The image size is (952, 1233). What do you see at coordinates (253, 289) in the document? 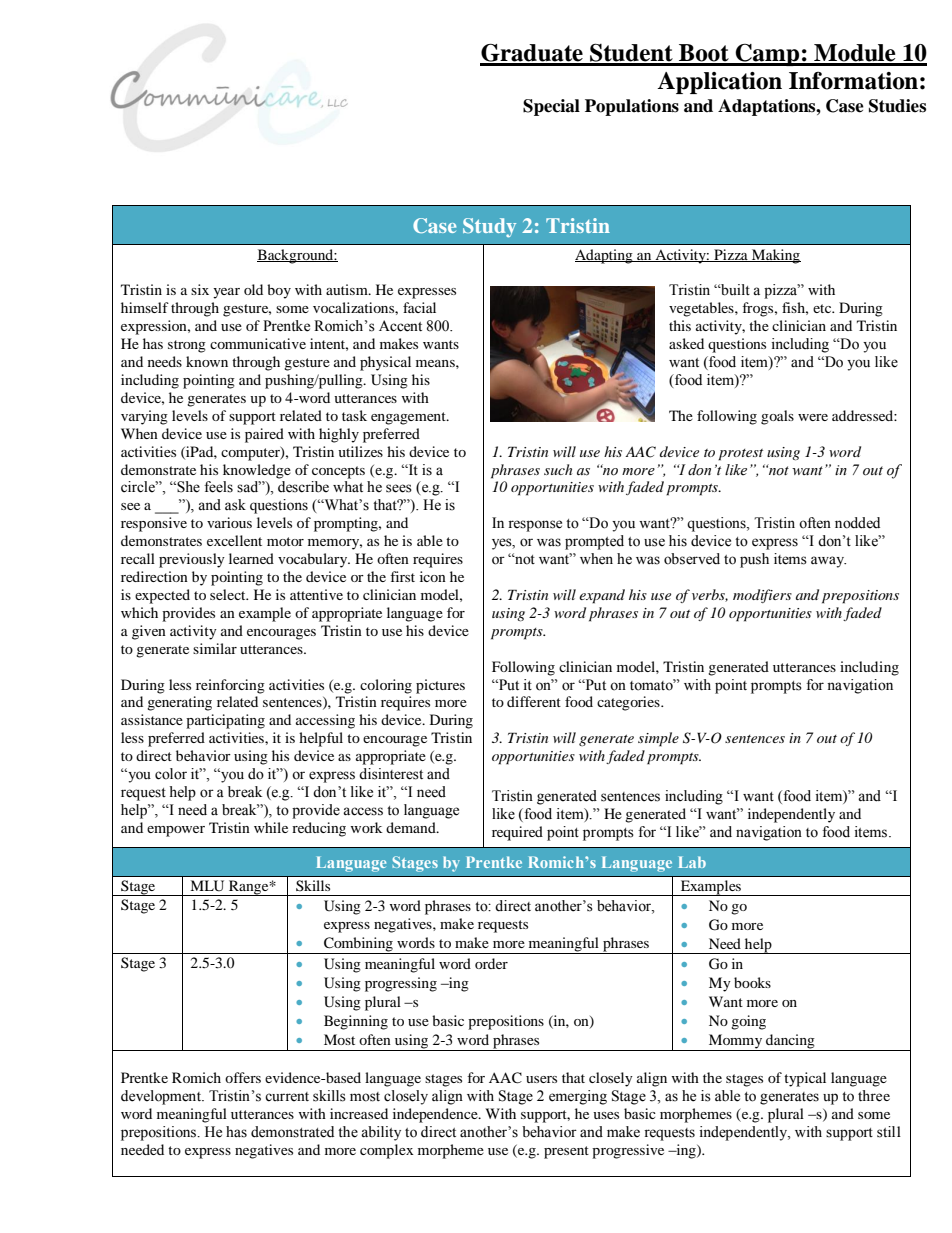
I see `old` at bounding box center [253, 289].
